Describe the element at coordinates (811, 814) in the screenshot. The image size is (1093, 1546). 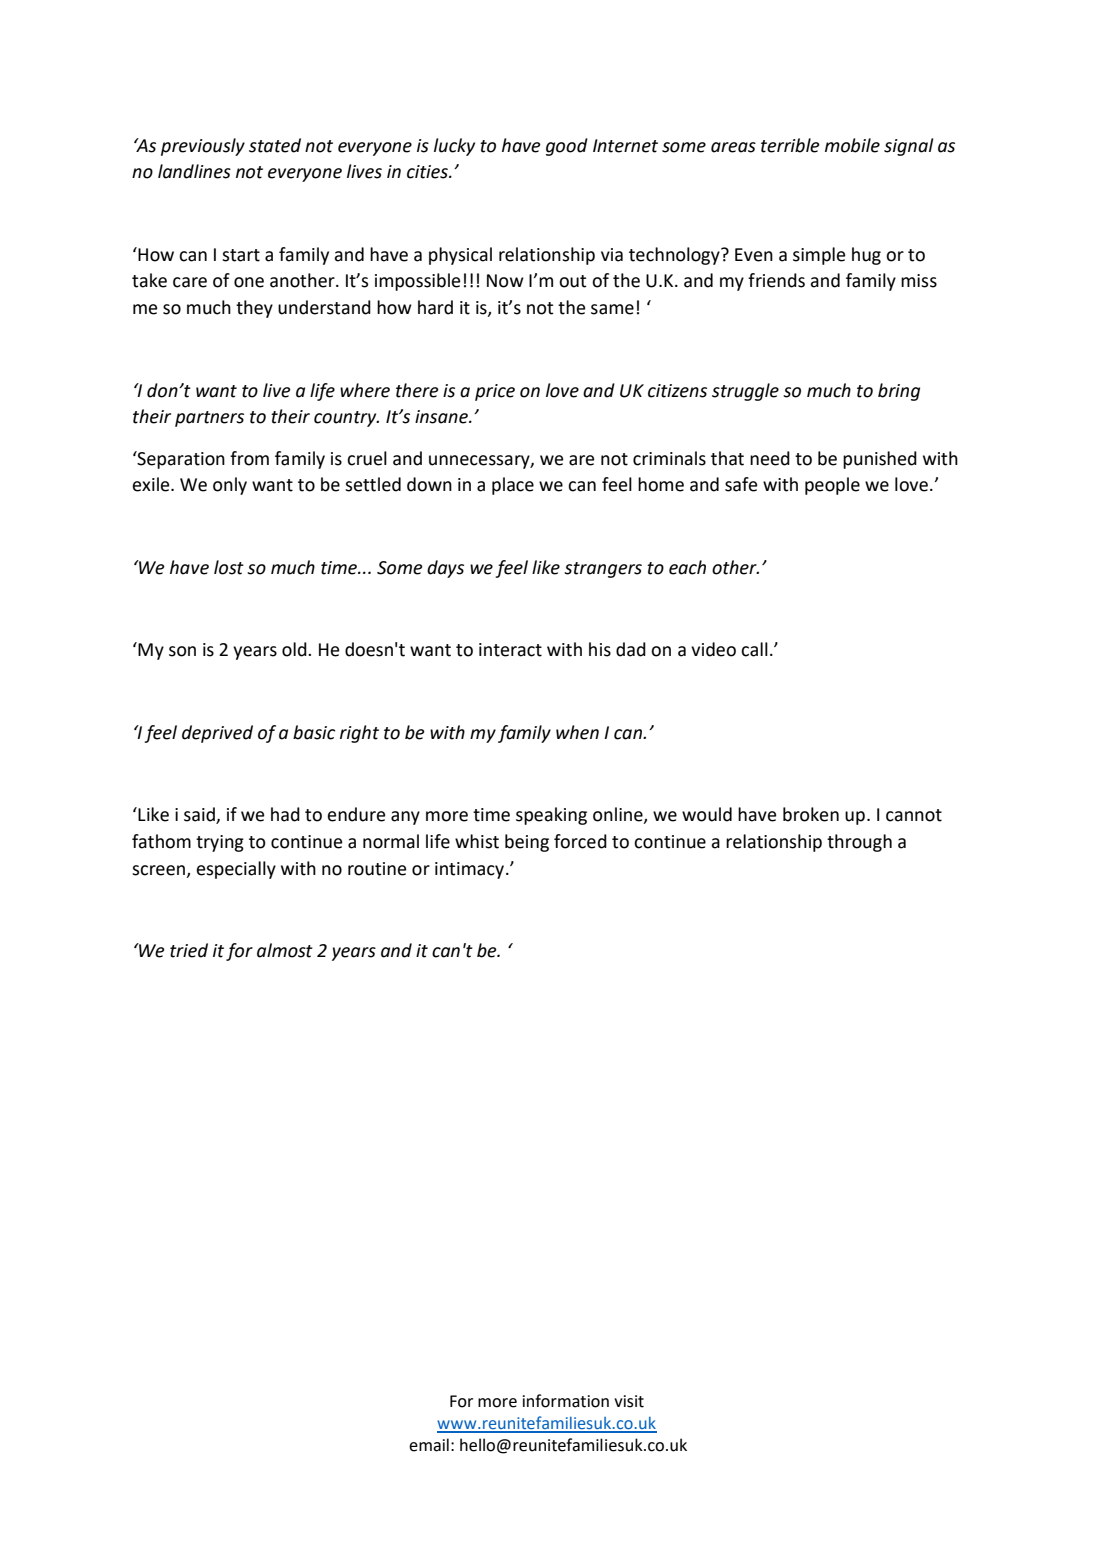
I see `broken` at that location.
